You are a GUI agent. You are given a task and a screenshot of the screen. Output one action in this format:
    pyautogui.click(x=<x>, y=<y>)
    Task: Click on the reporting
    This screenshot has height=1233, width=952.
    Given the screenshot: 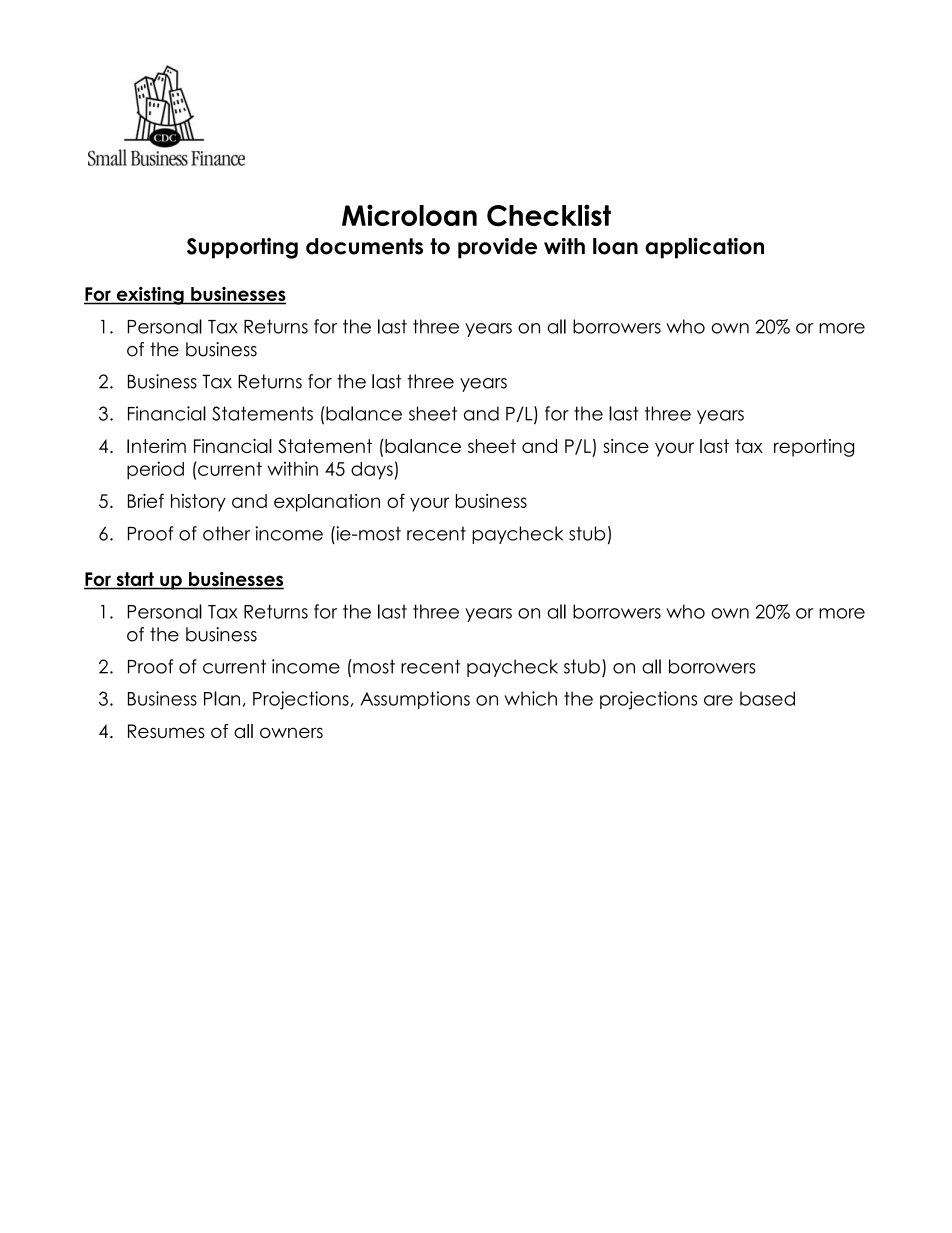 What is the action you would take?
    pyautogui.click(x=814, y=448)
